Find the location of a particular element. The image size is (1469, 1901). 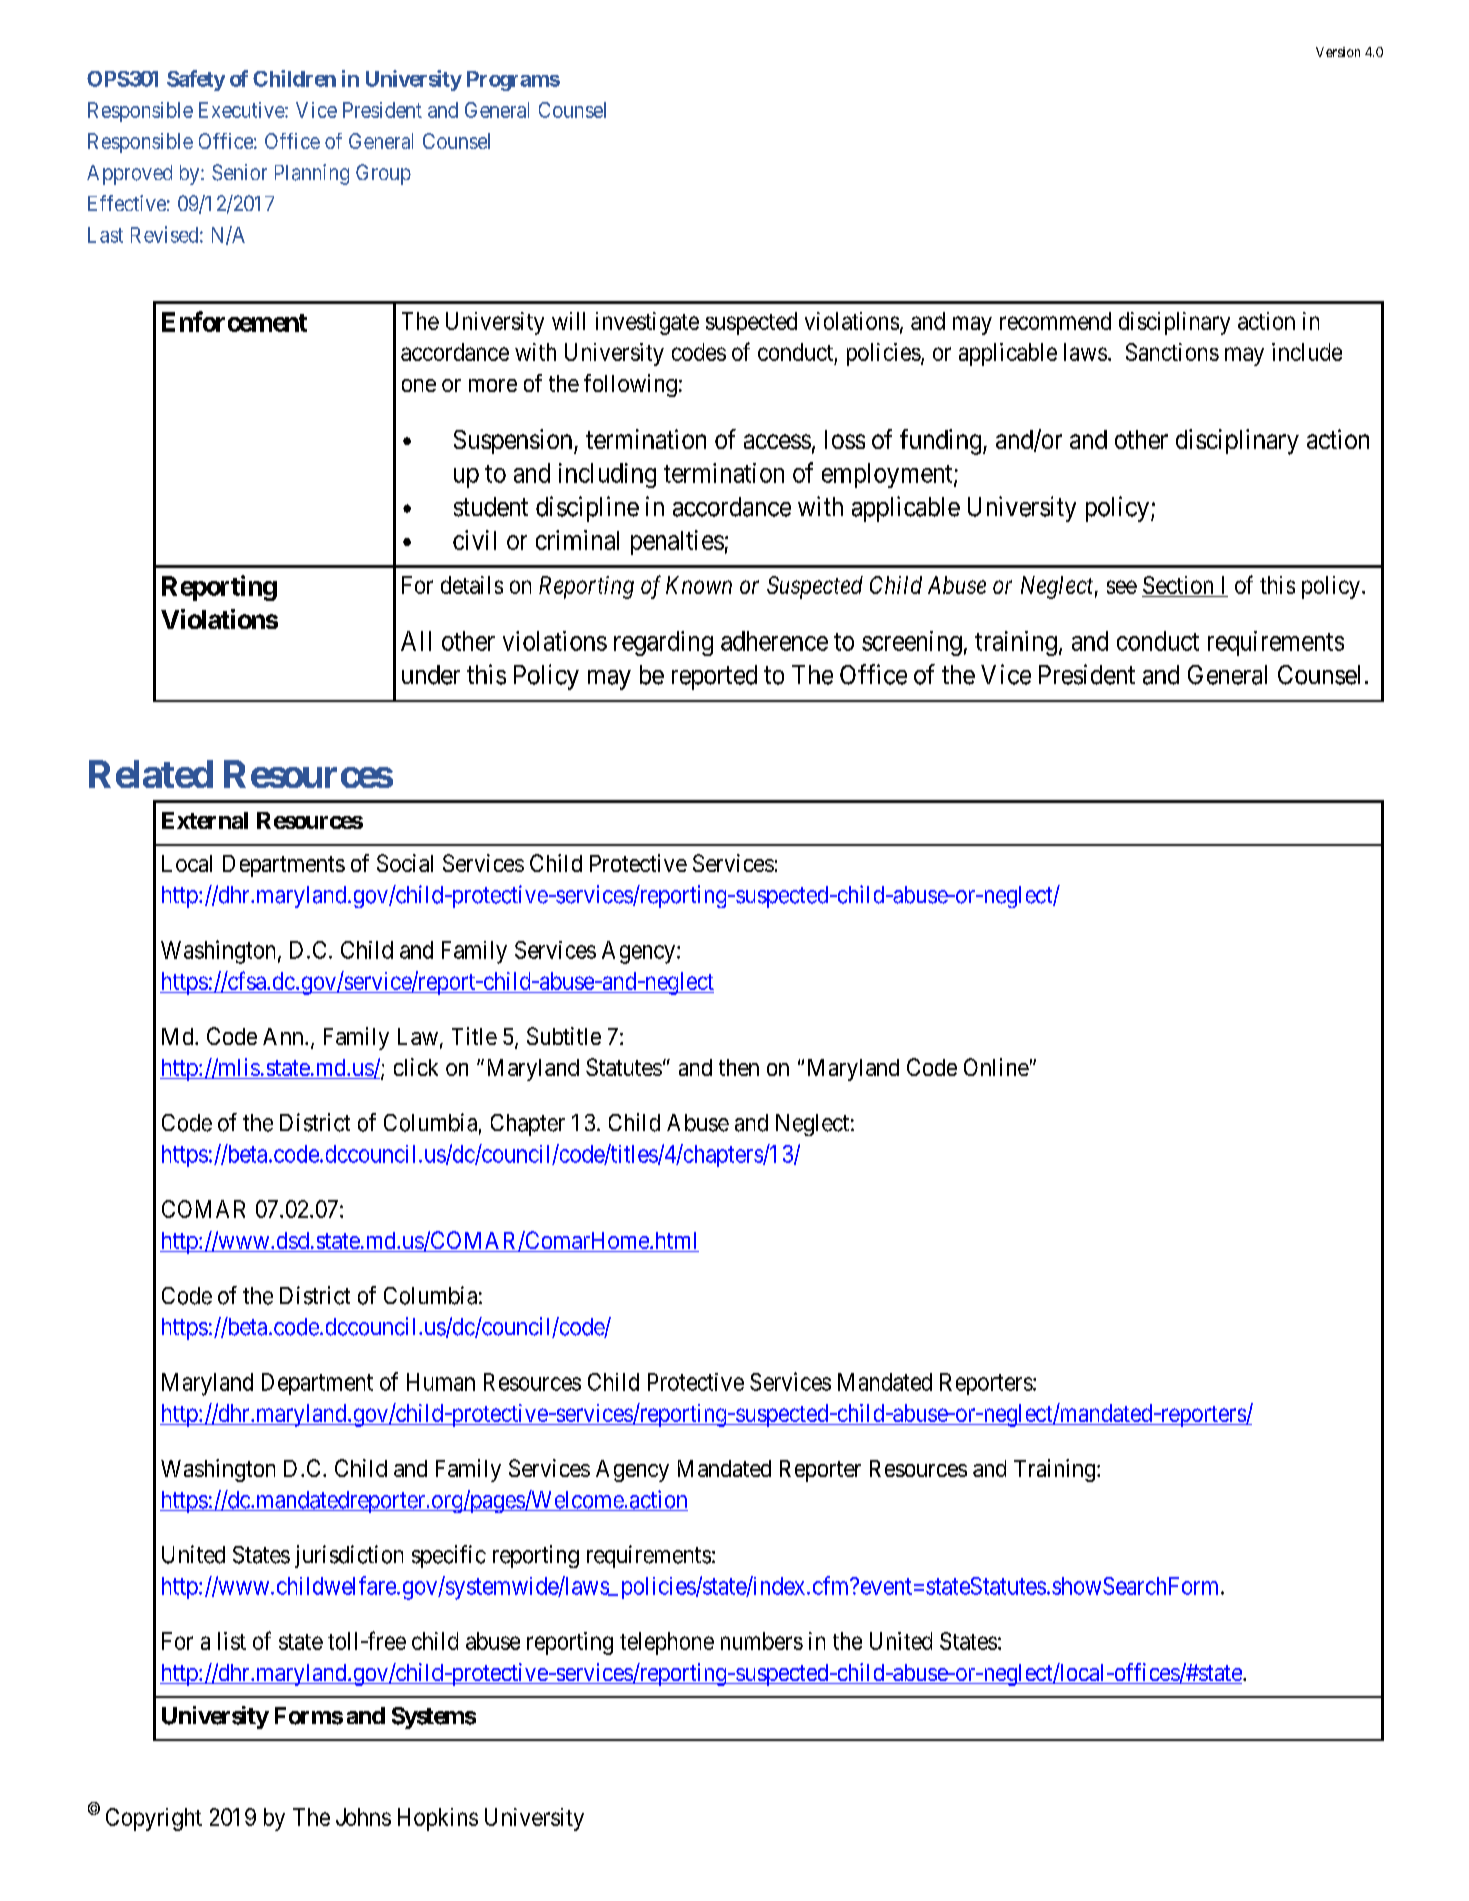

External is located at coordinates (205, 820).
